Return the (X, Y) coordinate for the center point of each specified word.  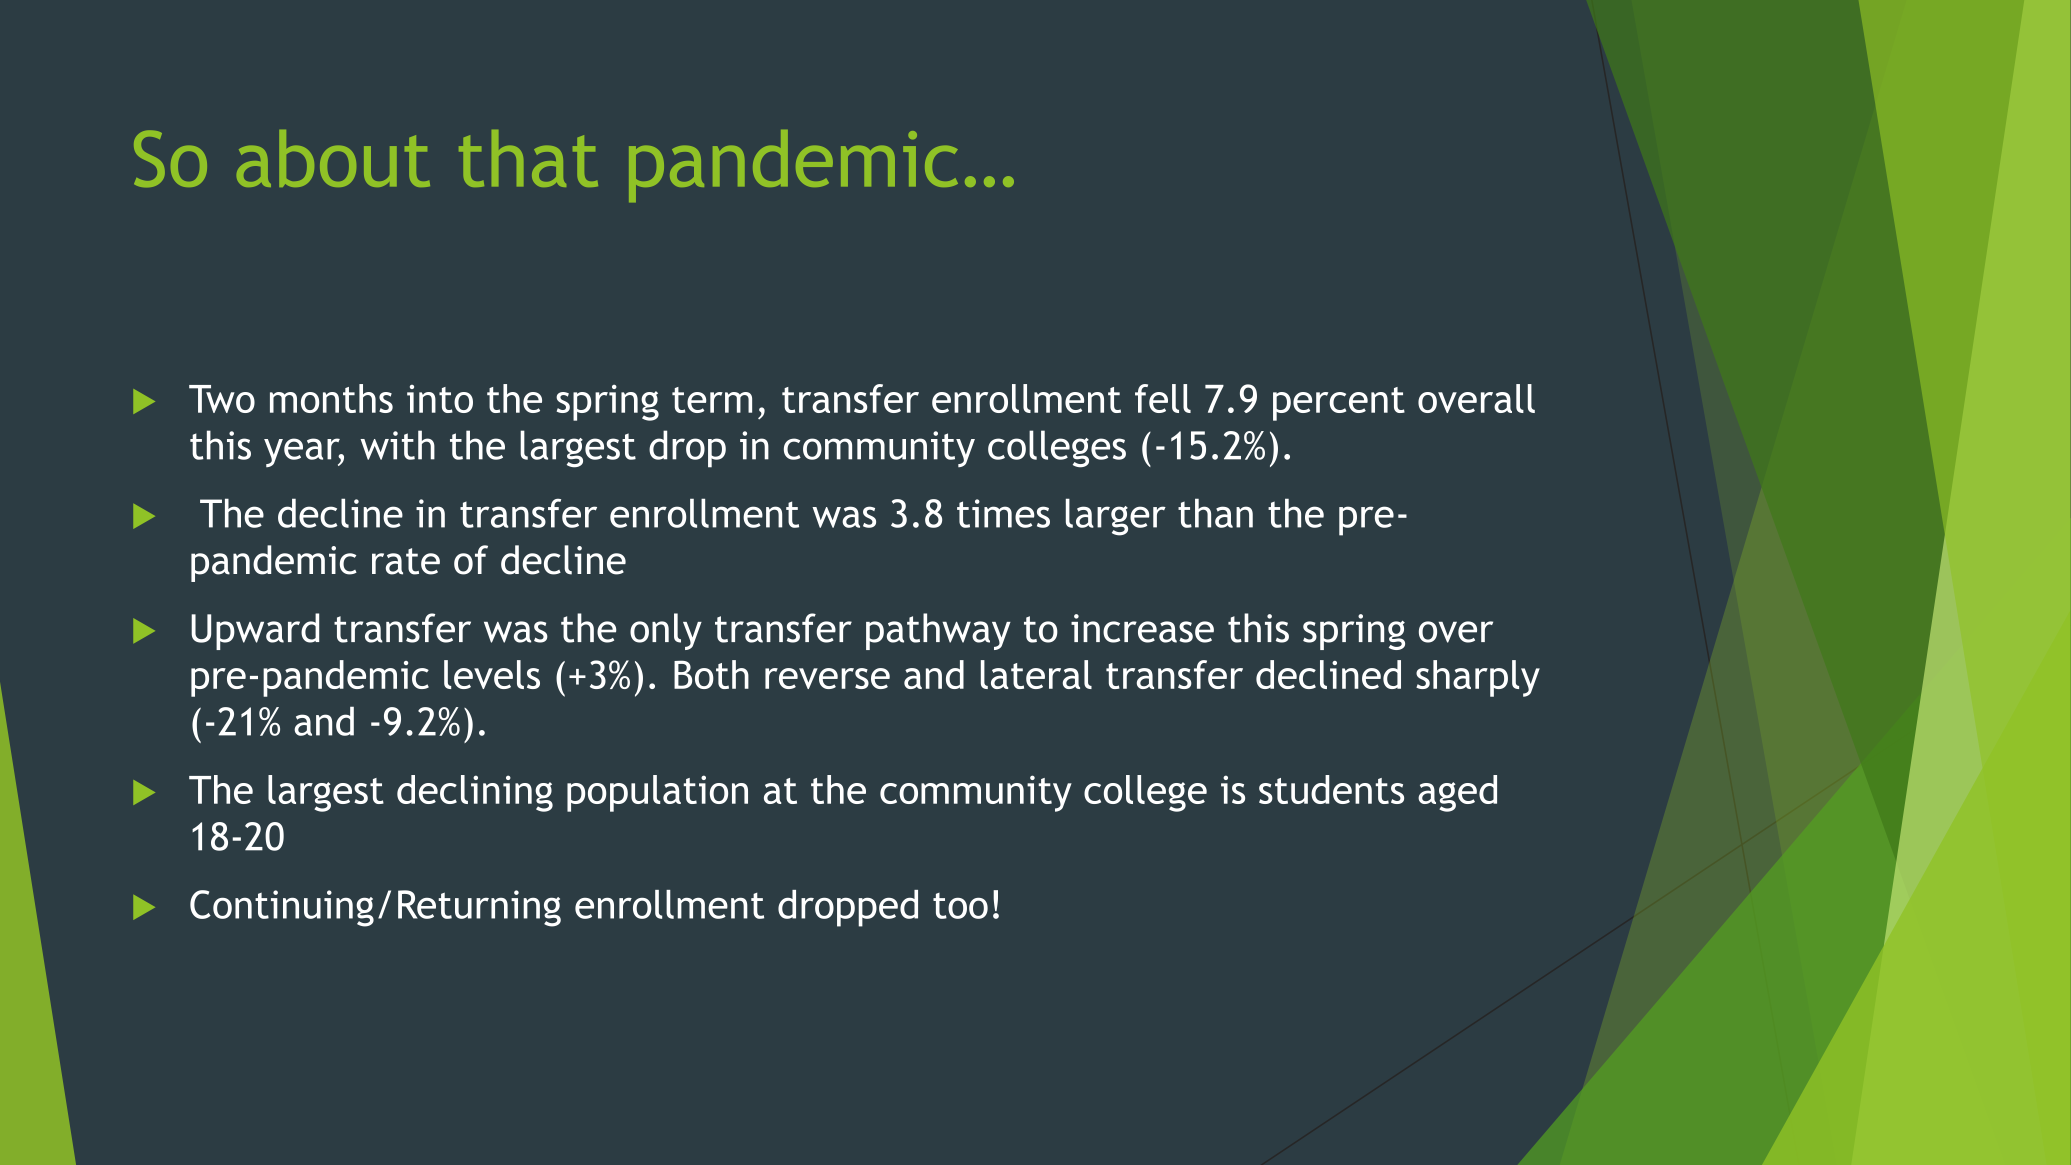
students (1331, 789)
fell (1163, 398)
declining (475, 793)
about (333, 158)
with (397, 445)
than (1215, 513)
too (960, 906)
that (528, 158)
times (1003, 513)
